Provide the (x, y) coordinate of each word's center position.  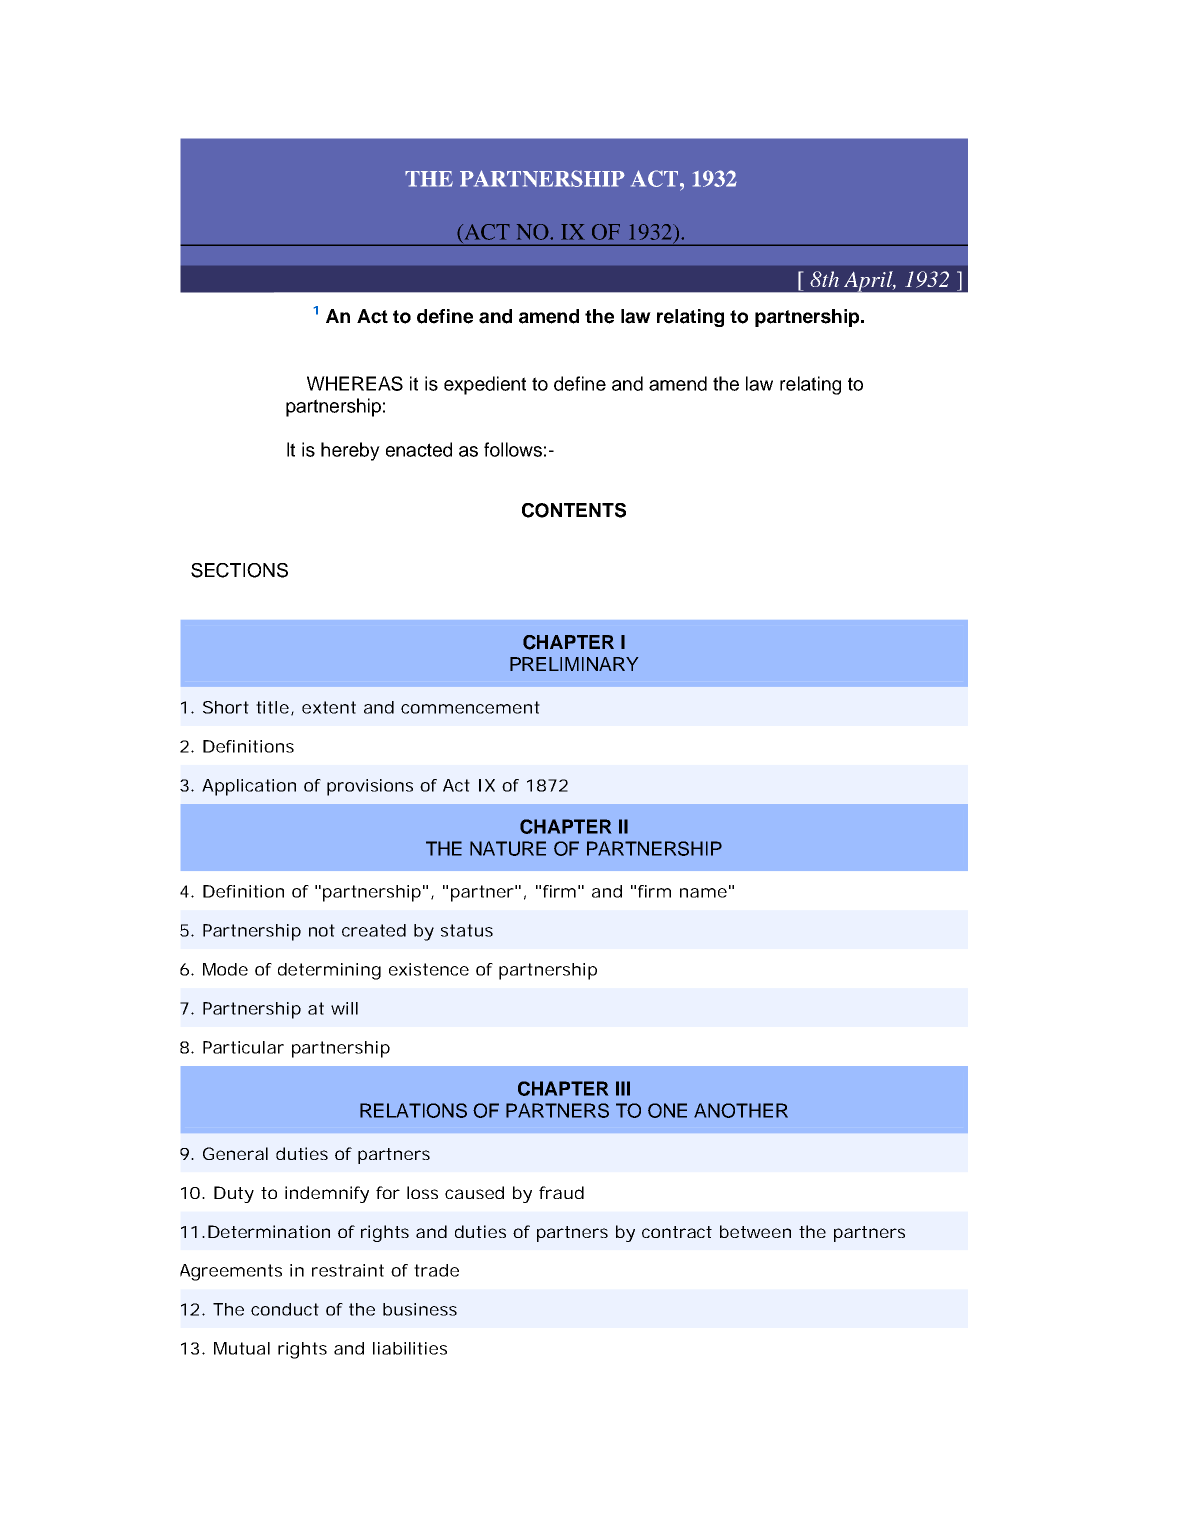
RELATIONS (413, 1110)
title (272, 707)
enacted (419, 449)
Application (249, 787)
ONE (667, 1110)
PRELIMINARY (574, 664)
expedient (485, 385)
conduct (285, 1309)
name (703, 893)
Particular (243, 1047)
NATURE (508, 848)
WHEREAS (355, 383)
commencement (470, 707)
